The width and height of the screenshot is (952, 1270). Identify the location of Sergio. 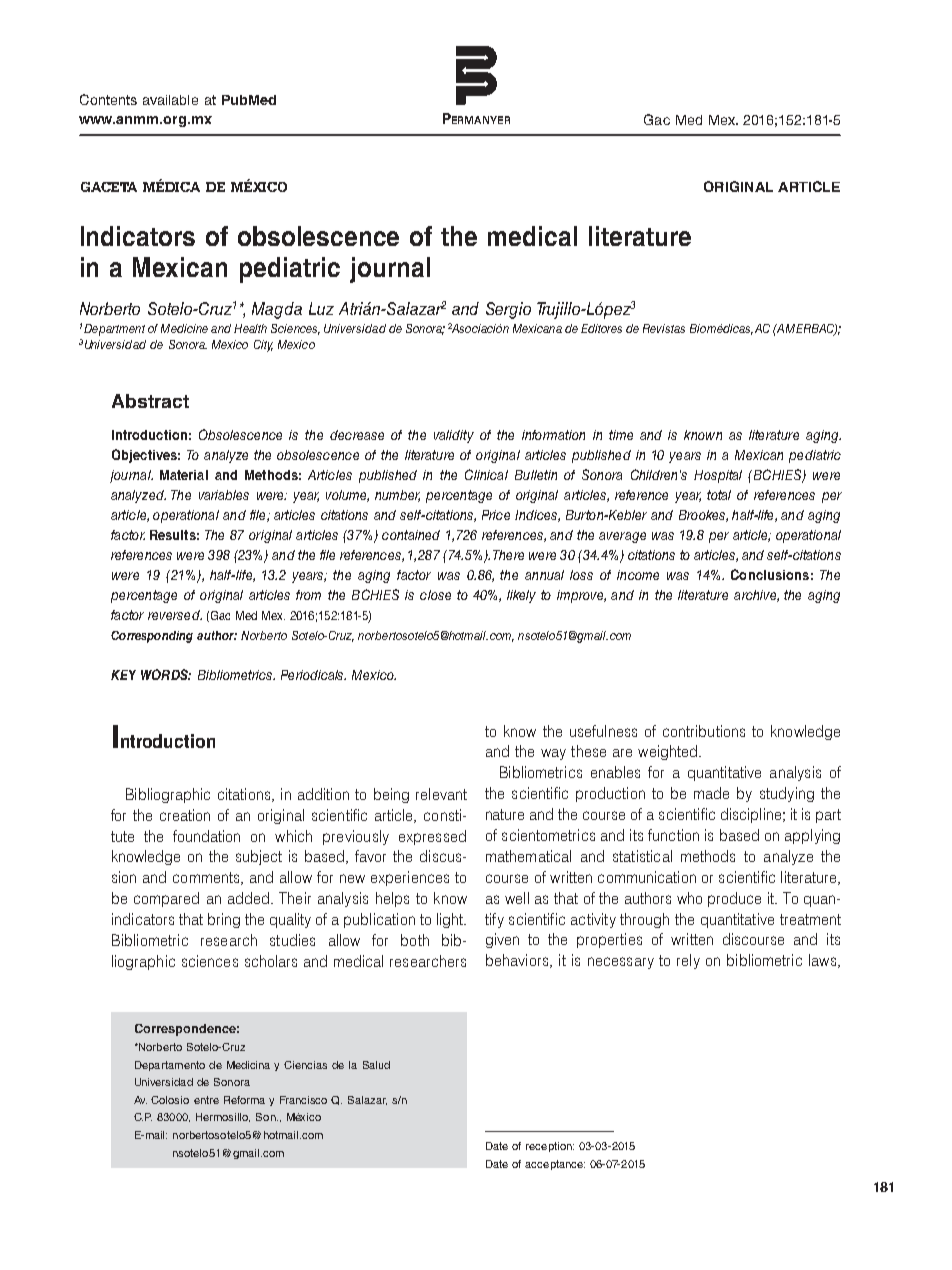
(508, 310).
